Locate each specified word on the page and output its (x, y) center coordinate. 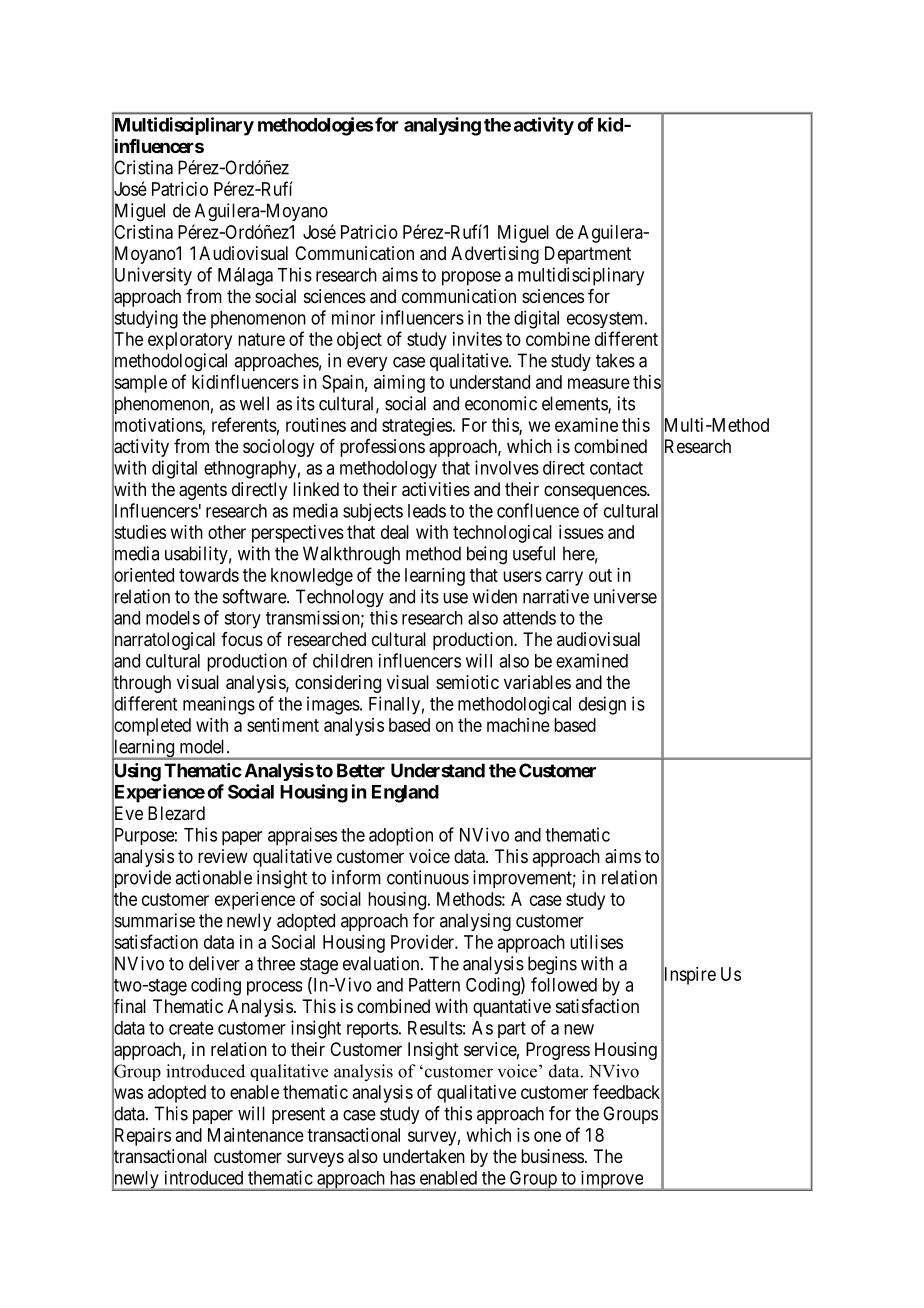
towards (209, 575)
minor (353, 317)
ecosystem (606, 320)
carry (564, 578)
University (152, 277)
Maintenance (256, 1135)
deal (395, 532)
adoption (401, 836)
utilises (596, 942)
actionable (213, 877)
